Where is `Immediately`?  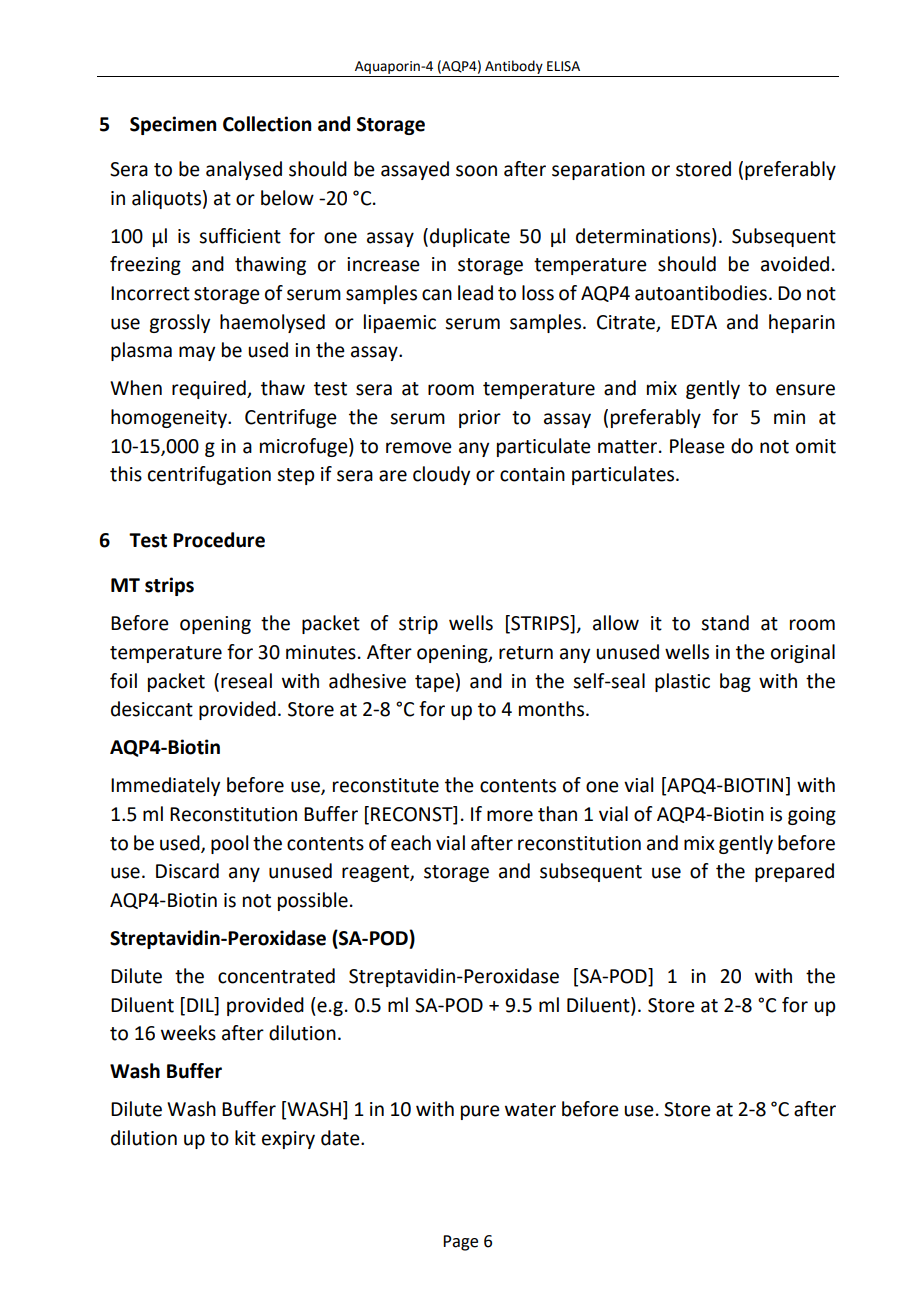 Immediately is located at coordinates (165, 786).
